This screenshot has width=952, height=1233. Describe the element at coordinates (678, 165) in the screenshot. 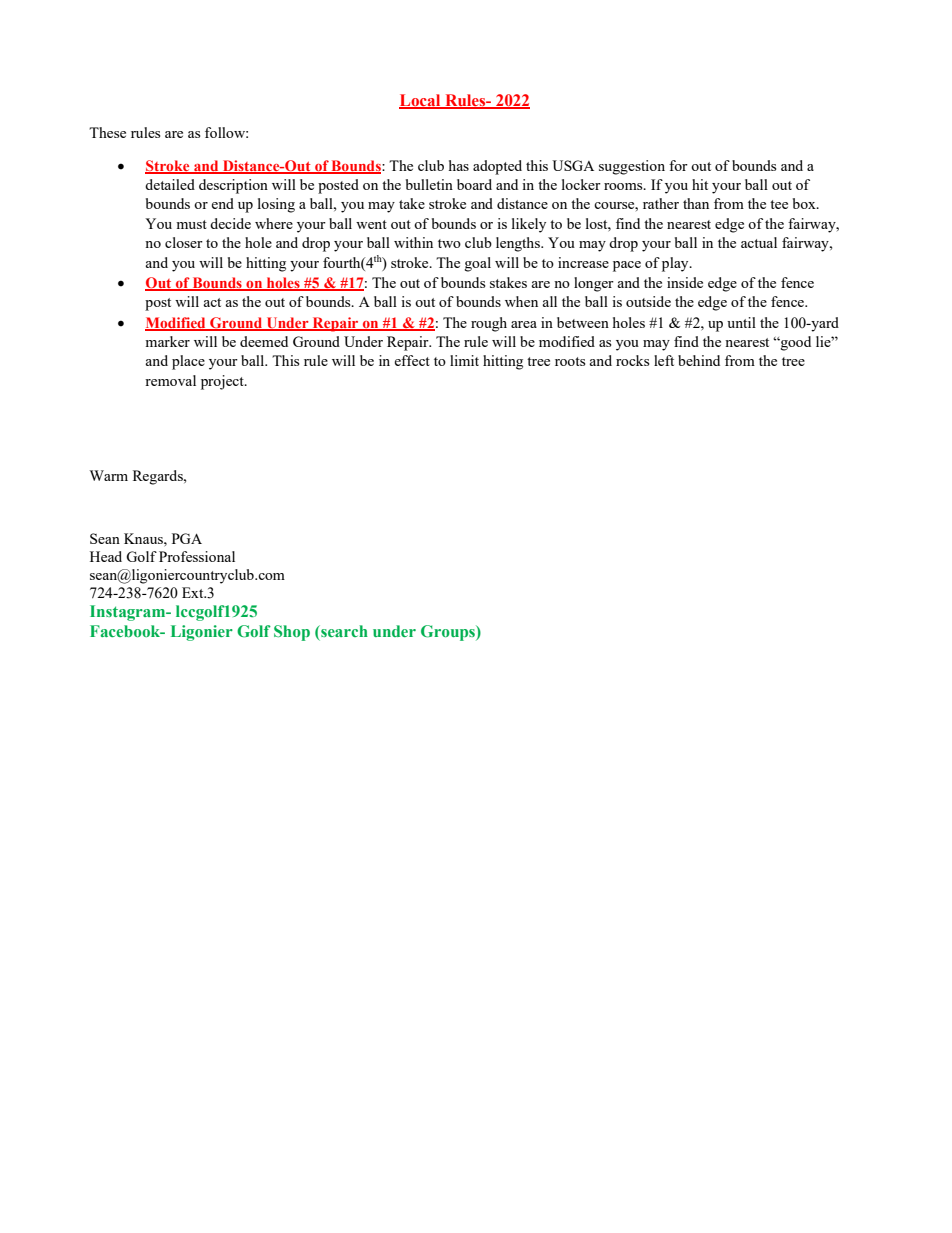

I see `for` at that location.
